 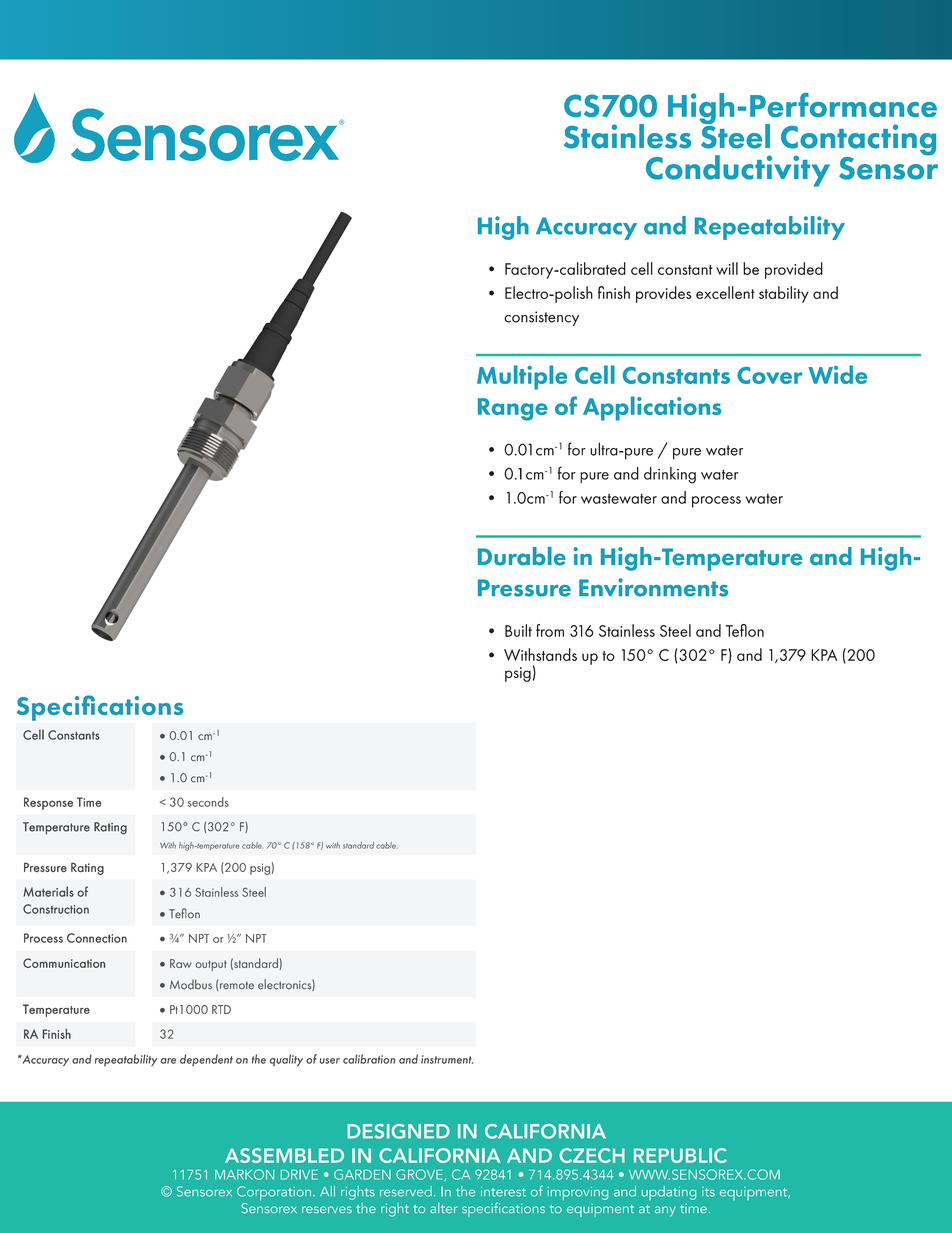 What do you see at coordinates (208, 802) in the screenshot?
I see `seconds` at bounding box center [208, 802].
